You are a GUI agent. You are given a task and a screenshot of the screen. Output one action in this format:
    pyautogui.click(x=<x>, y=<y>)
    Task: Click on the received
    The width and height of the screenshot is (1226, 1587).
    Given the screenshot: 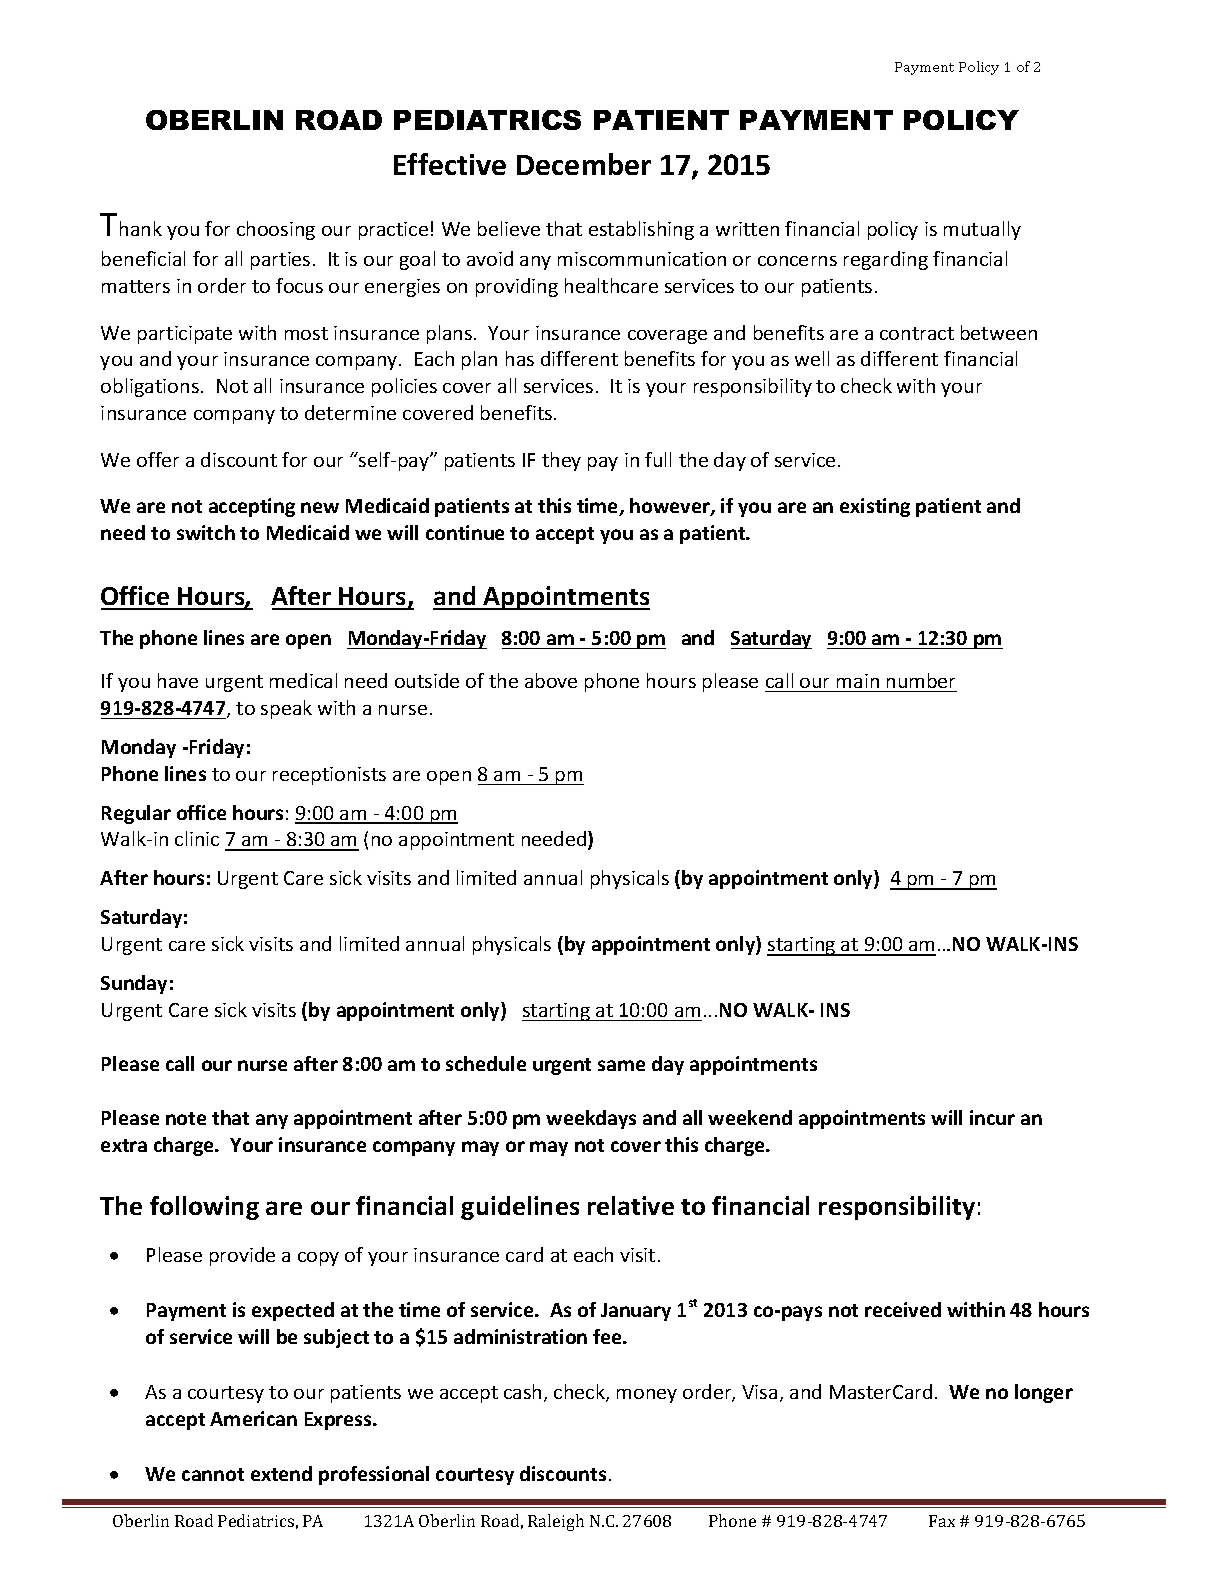 What is the action you would take?
    pyautogui.click(x=903, y=1309)
